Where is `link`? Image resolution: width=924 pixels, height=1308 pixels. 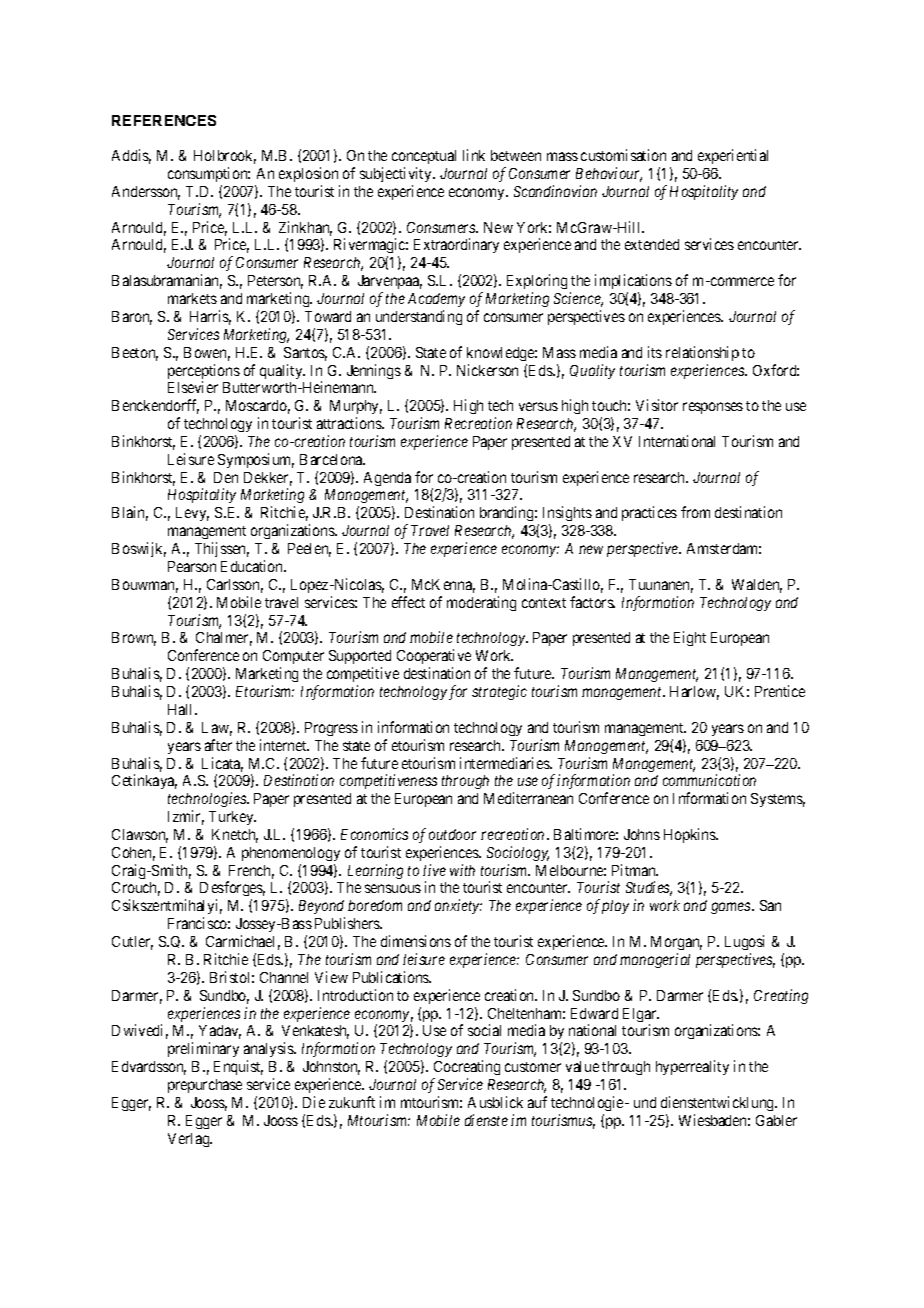 link is located at coordinates (474, 155).
